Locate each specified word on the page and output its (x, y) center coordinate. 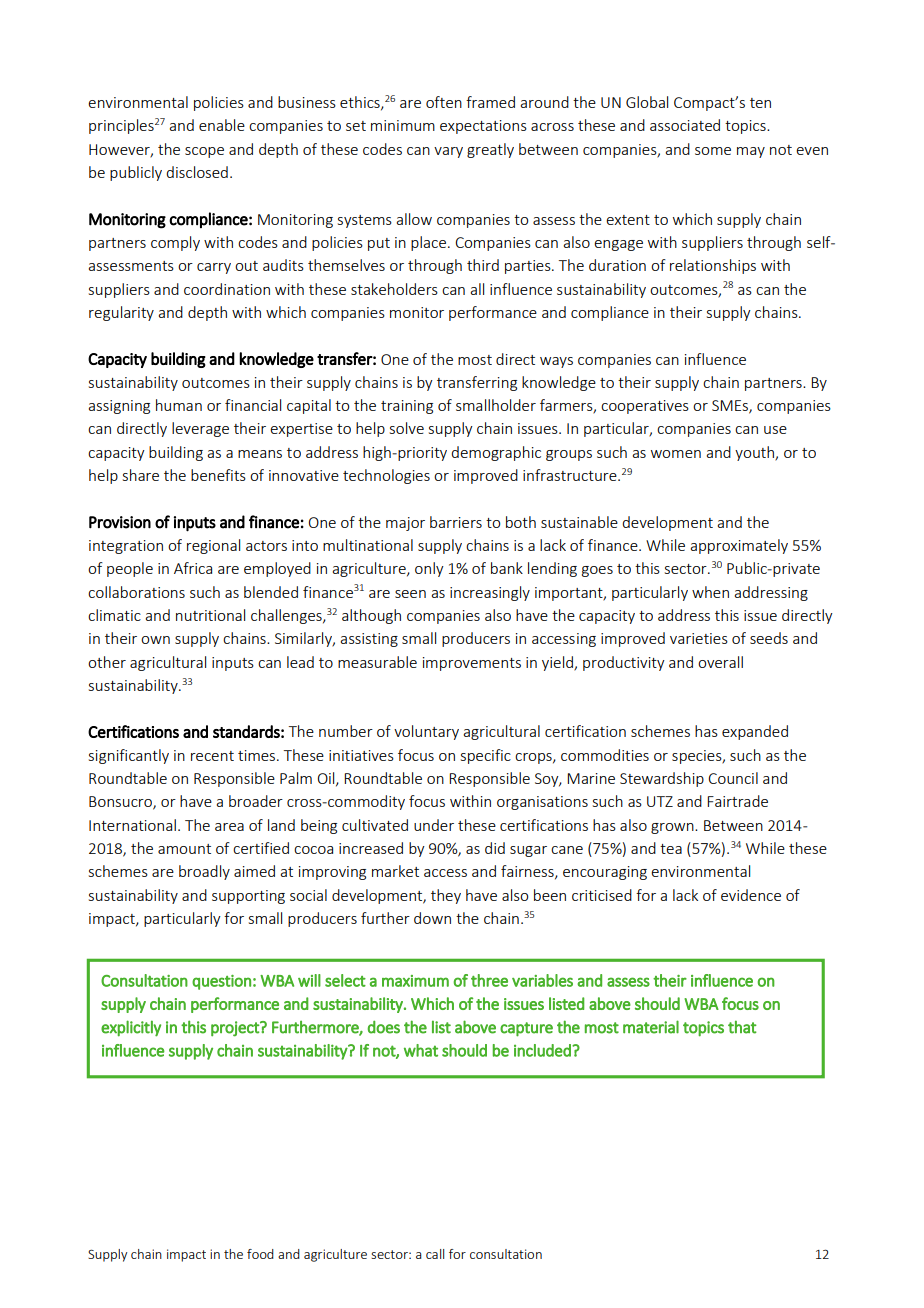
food (260, 1254)
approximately (739, 546)
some (713, 151)
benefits (218, 475)
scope (204, 152)
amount (184, 849)
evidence (751, 895)
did (495, 848)
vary (448, 152)
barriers (456, 522)
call (435, 1254)
